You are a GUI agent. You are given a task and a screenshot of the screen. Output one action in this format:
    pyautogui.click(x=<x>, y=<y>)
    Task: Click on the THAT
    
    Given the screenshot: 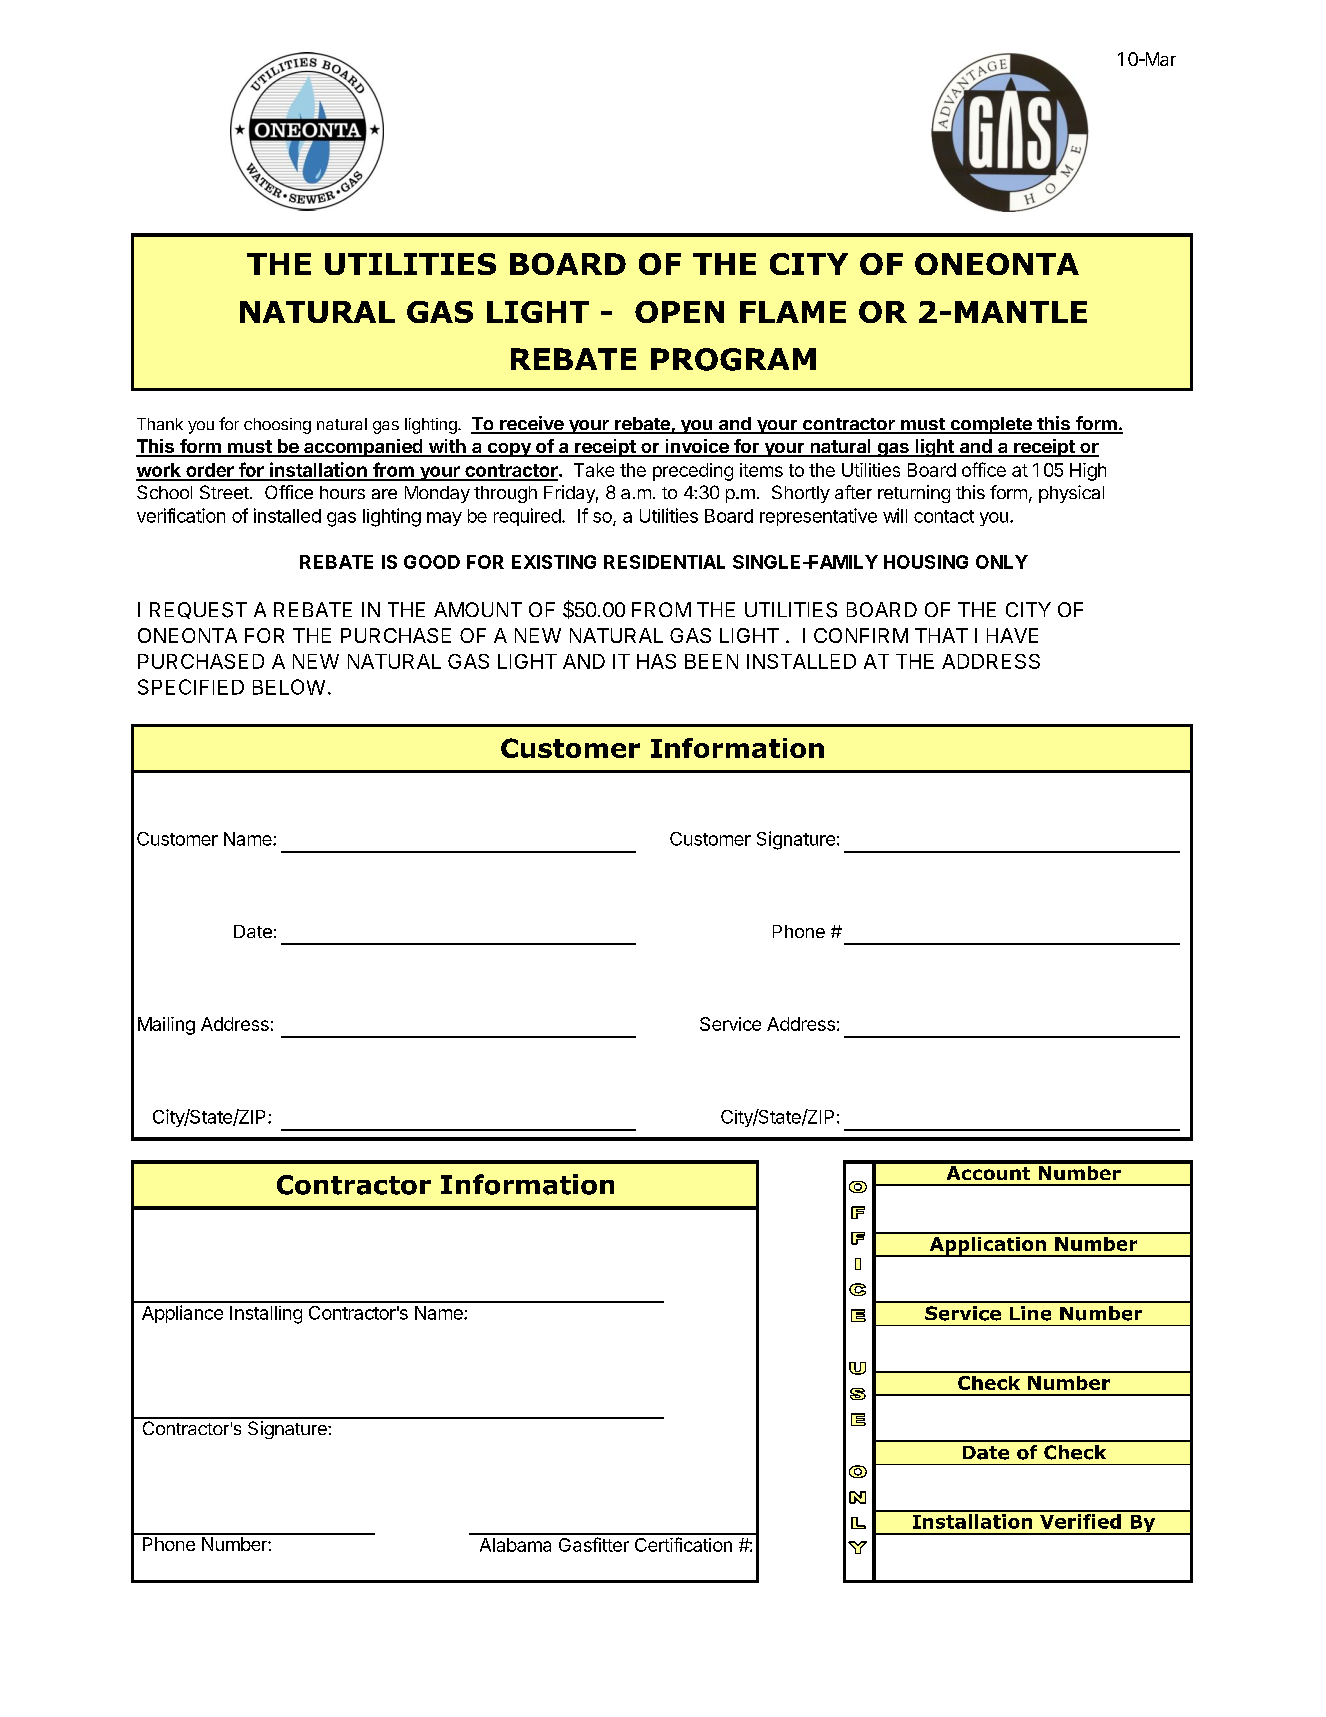 What is the action you would take?
    pyautogui.click(x=941, y=635)
